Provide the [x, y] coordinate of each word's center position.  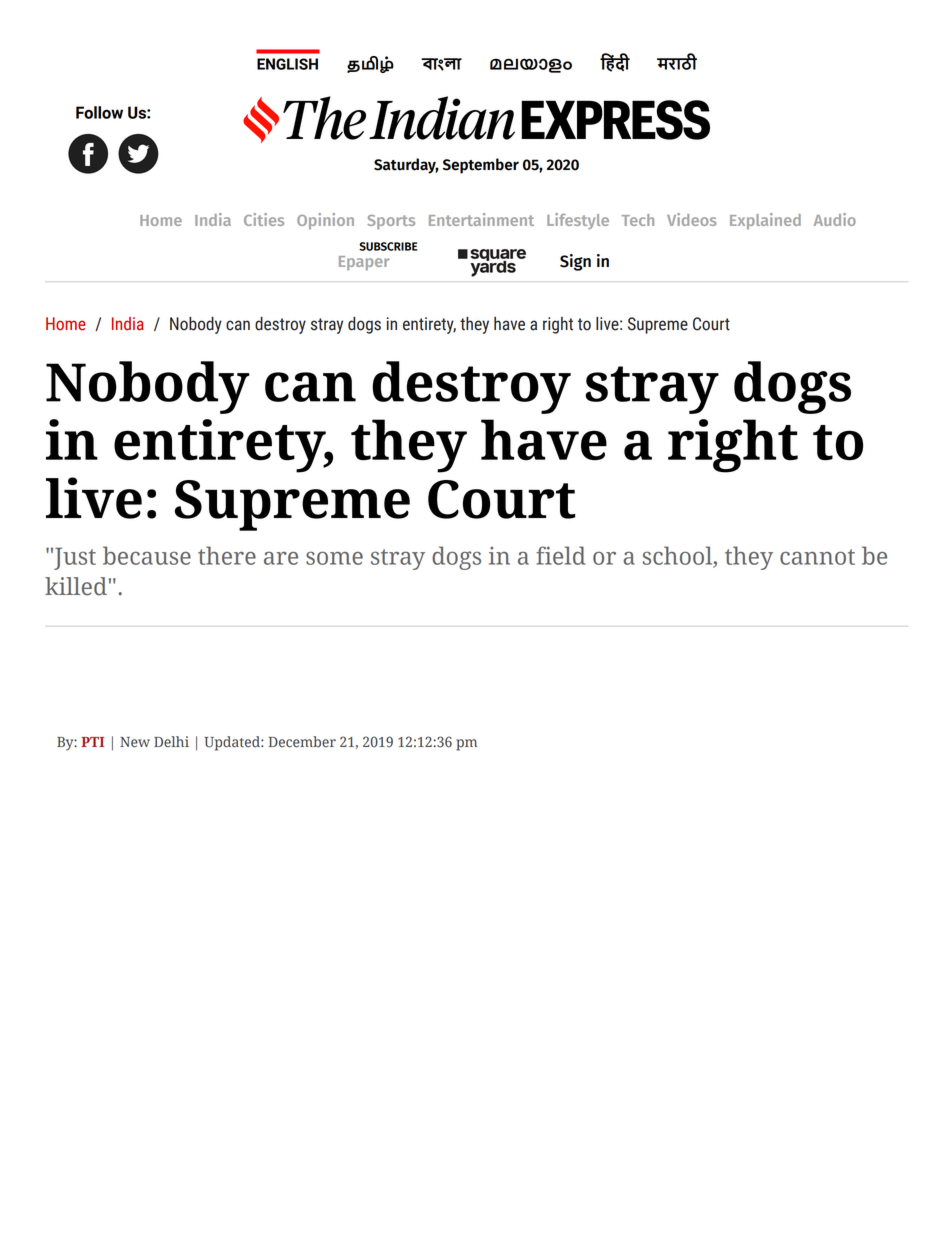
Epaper [364, 263]
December [302, 742]
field [561, 555]
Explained [765, 221]
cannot [817, 557]
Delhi [171, 742]
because [147, 555]
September [481, 166]
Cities [264, 219]
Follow [99, 112]
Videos [692, 219]
